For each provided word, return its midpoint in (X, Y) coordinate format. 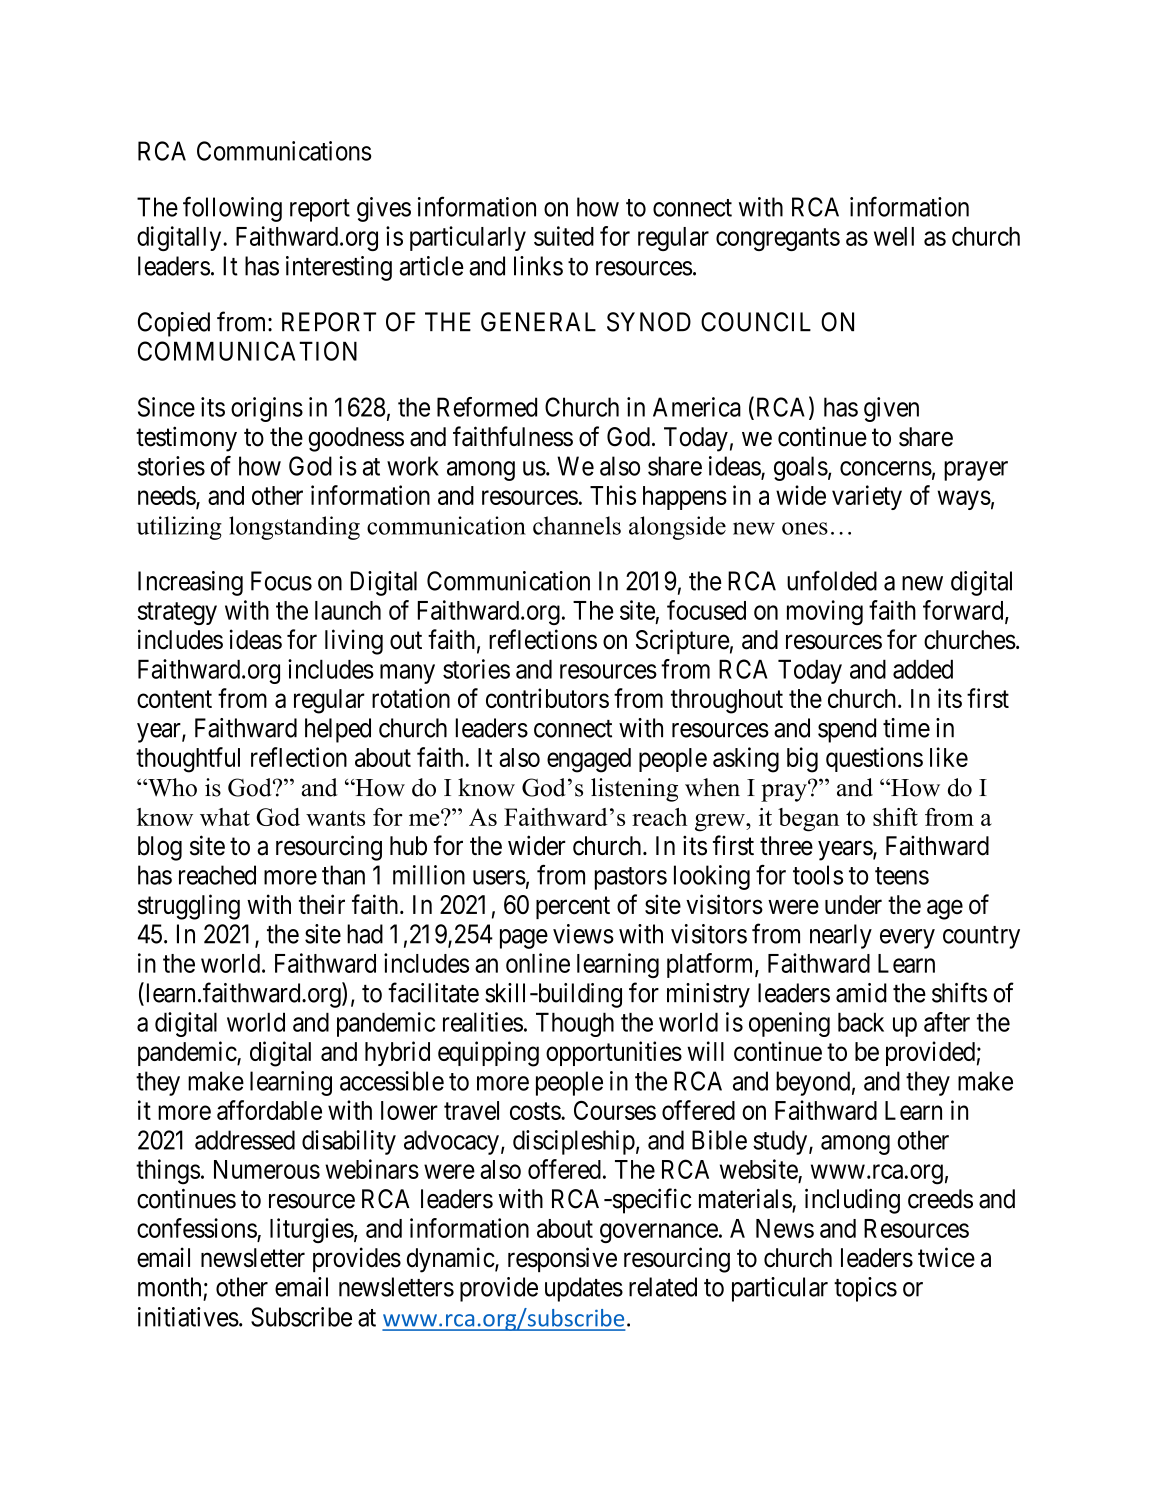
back (861, 1022)
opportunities (614, 1053)
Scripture (682, 641)
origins (267, 409)
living (354, 642)
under (853, 905)
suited (564, 236)
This (613, 495)
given (891, 409)
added (923, 669)
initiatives (188, 1317)
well (894, 236)
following (232, 209)
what (225, 817)
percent (573, 908)
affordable (269, 1110)
